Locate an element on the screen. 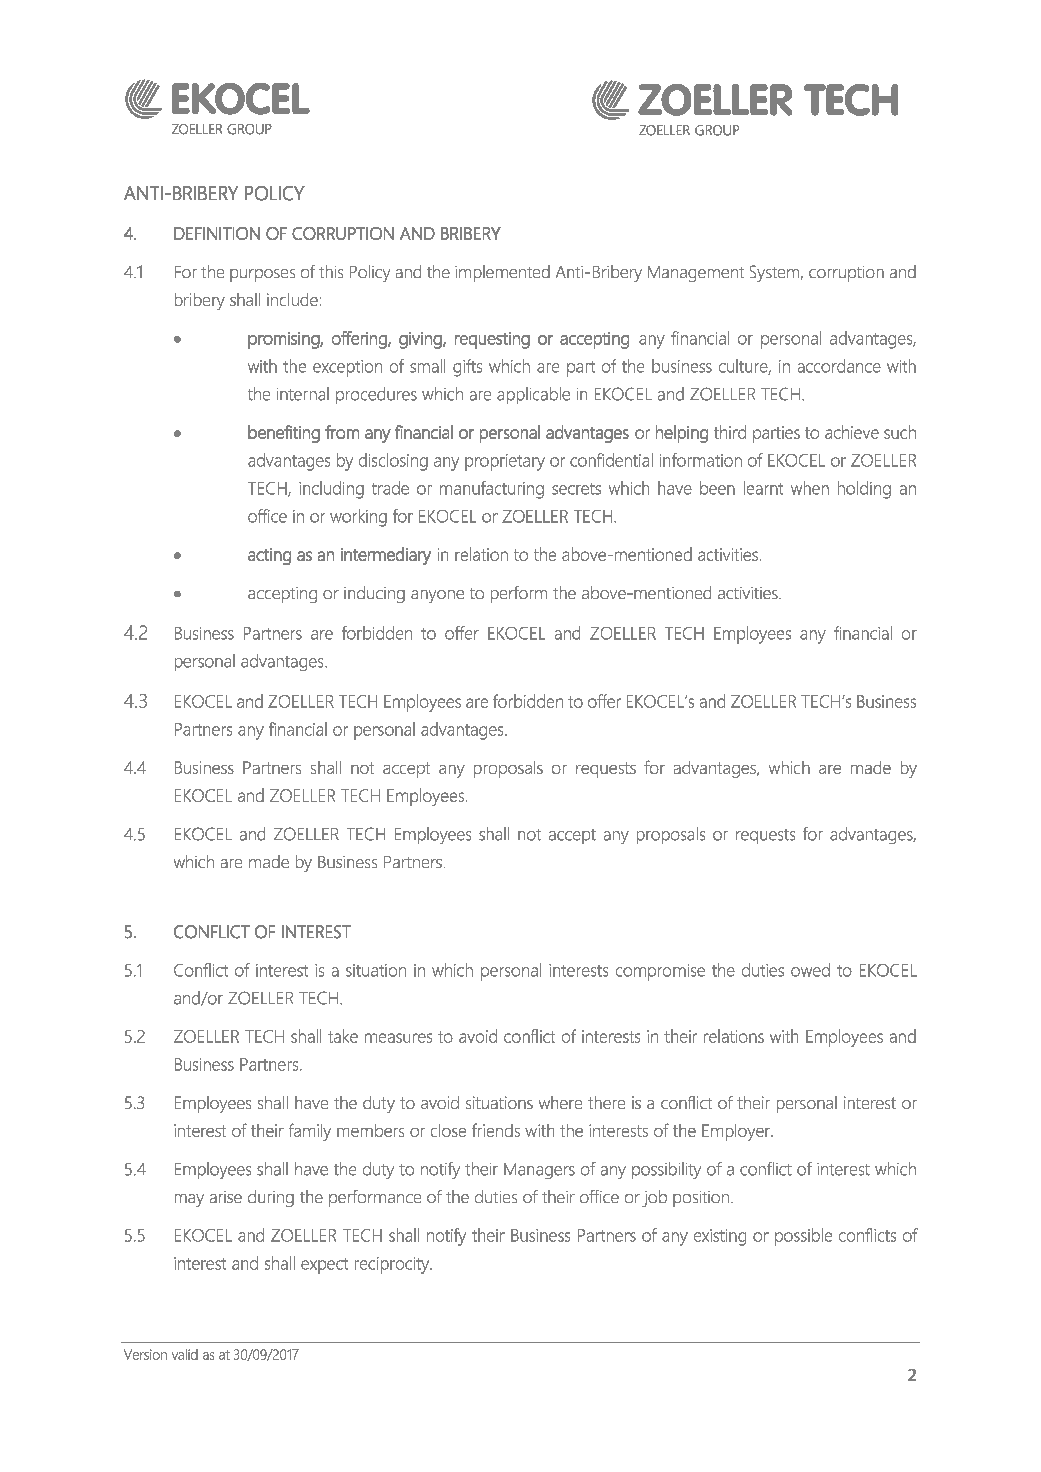  reciprocity is located at coordinates (393, 1265).
